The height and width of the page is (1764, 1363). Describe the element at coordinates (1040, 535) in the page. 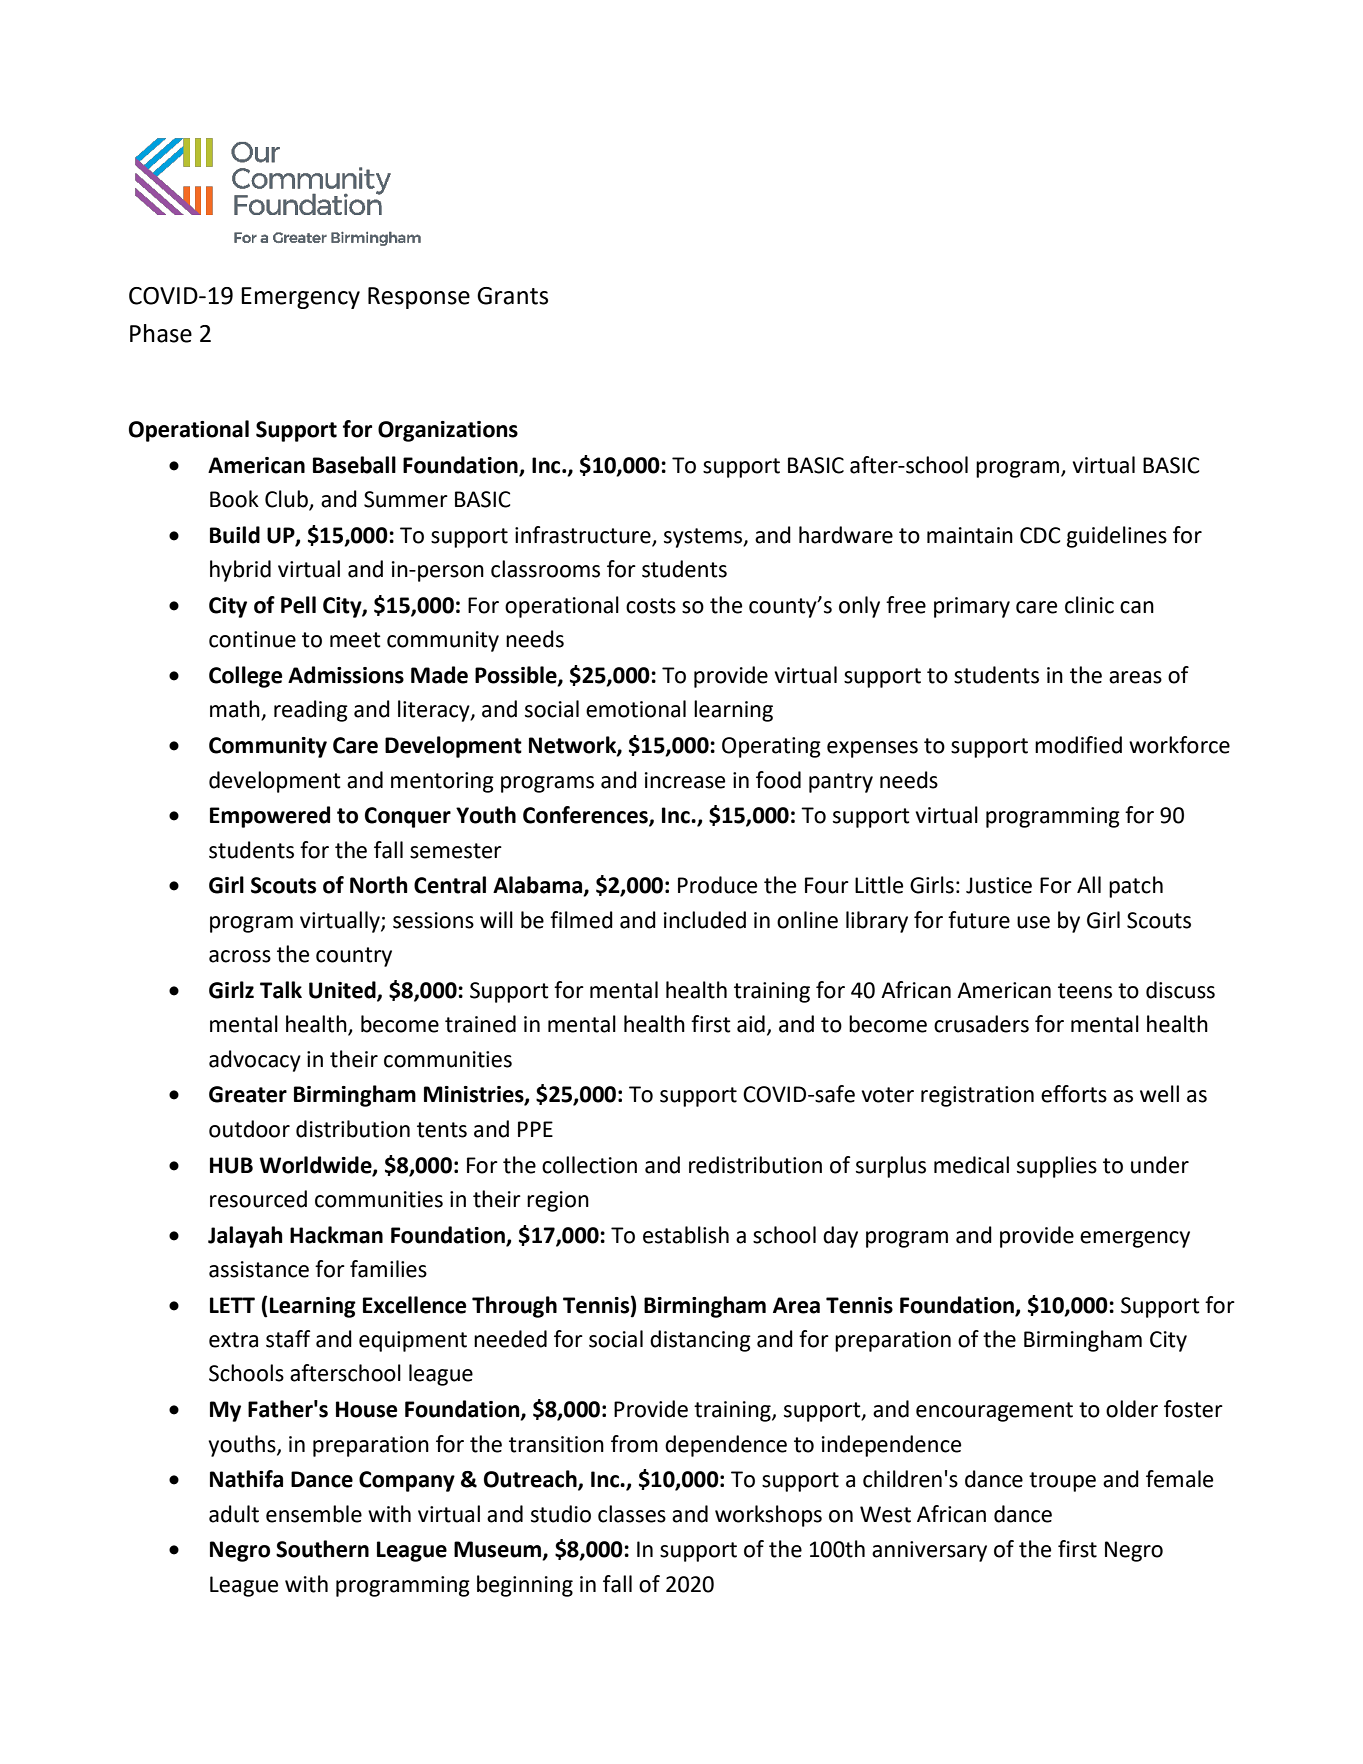

I see `CDC` at that location.
